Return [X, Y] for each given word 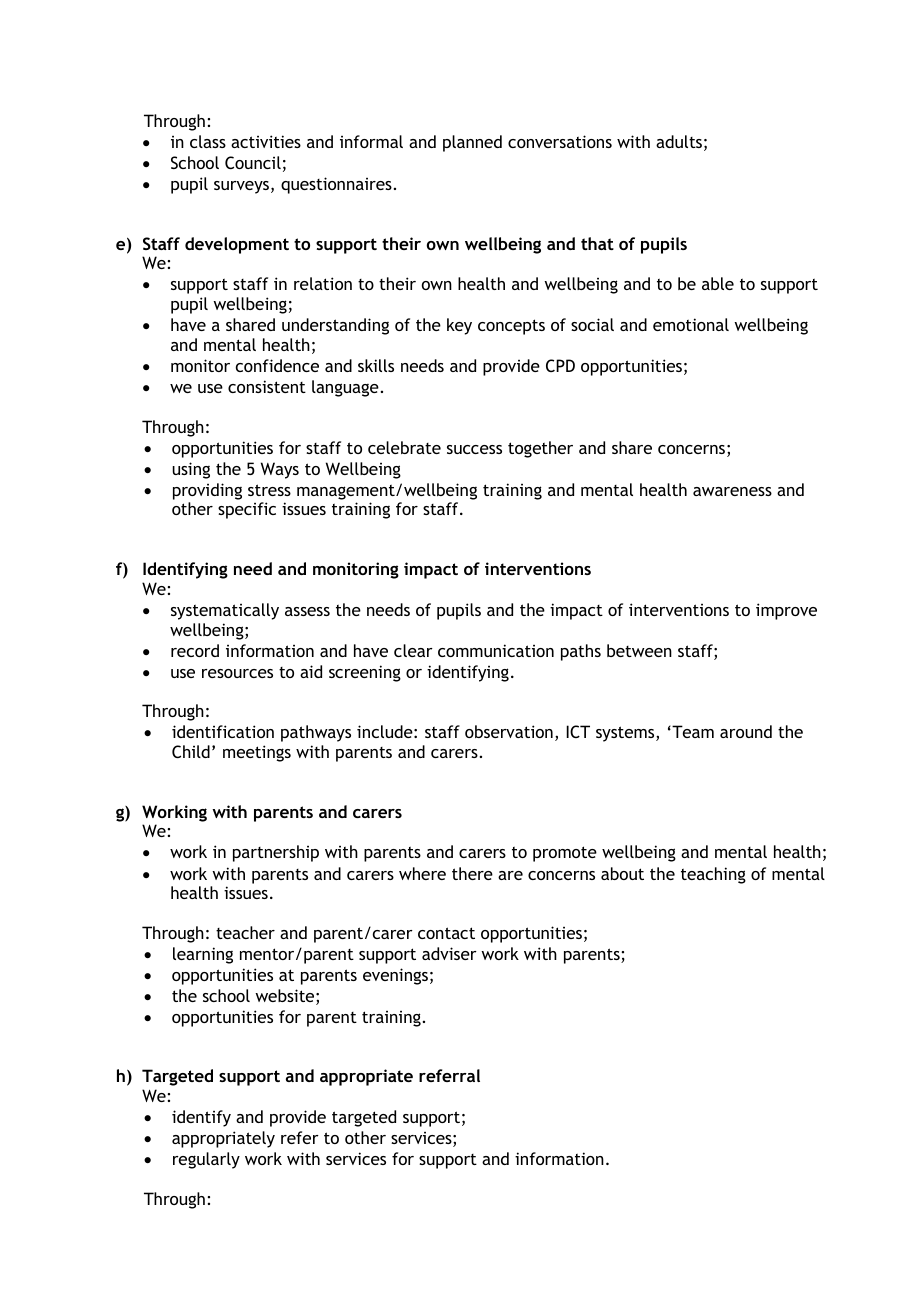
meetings [257, 753]
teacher [245, 932]
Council [253, 162]
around [746, 731]
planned [472, 143]
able [718, 283]
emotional [691, 324]
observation [509, 731]
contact [446, 933]
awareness [732, 491]
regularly [206, 1160]
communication [496, 650]
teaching [713, 875]
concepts [511, 327]
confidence [277, 365]
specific [247, 510]
